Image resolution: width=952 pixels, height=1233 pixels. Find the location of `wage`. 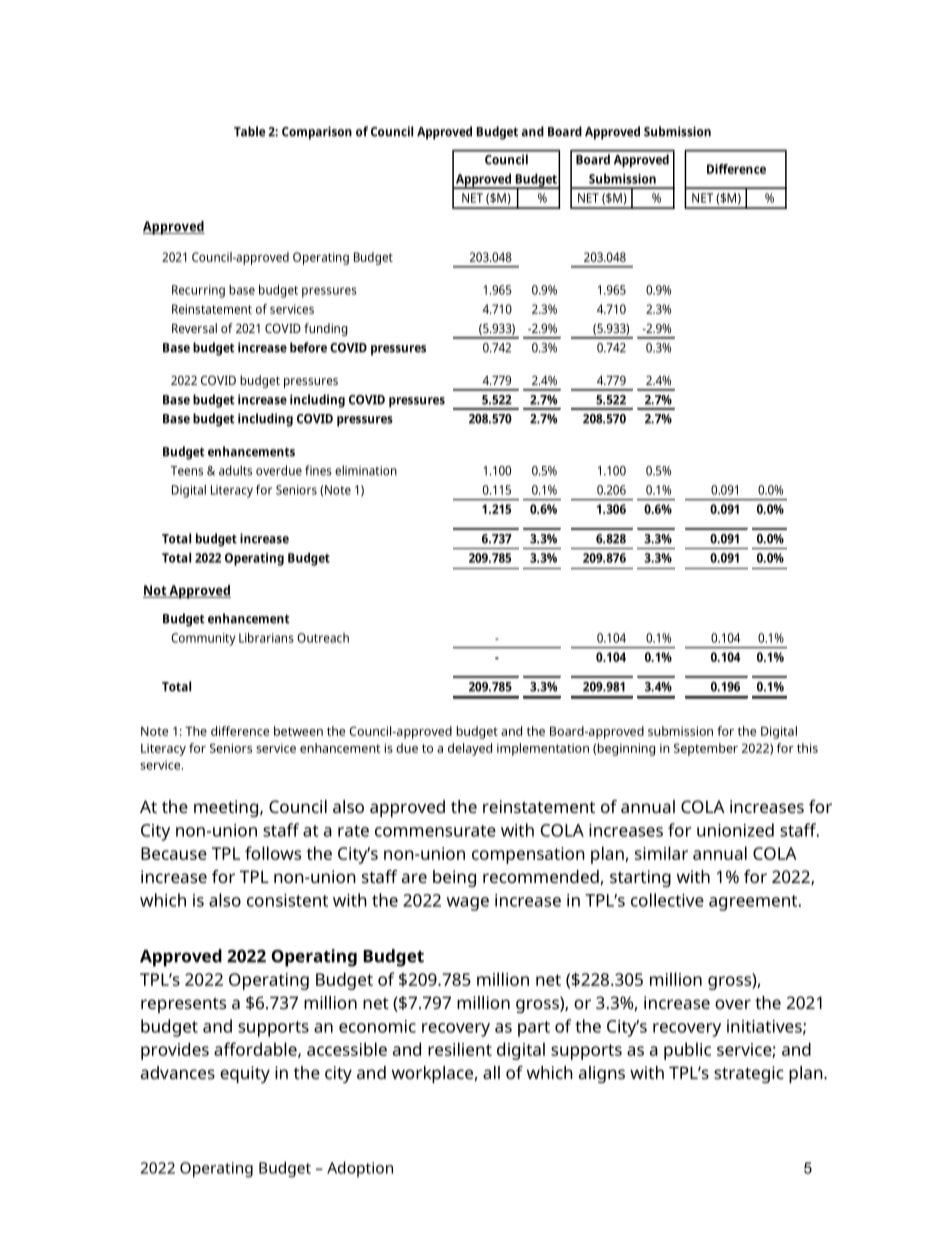

wage is located at coordinates (468, 904).
